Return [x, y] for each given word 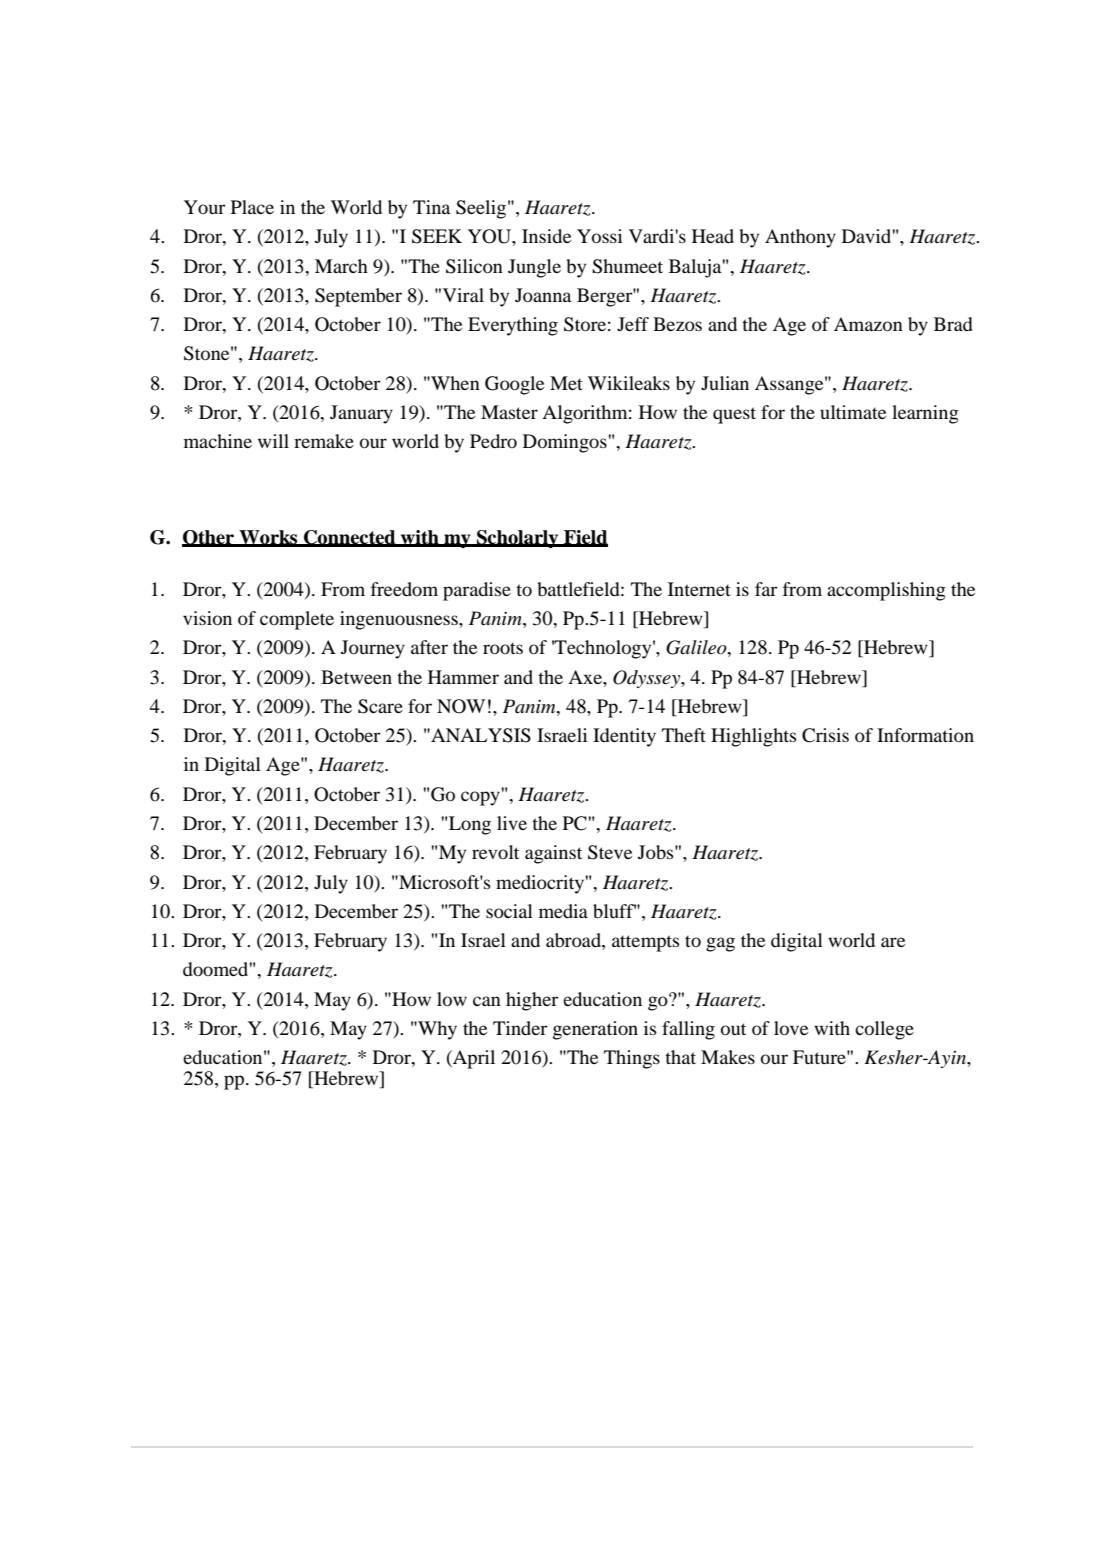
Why [436, 1030]
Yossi [599, 236]
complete [297, 620]
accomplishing [886, 591]
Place [252, 207]
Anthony [800, 238]
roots [503, 648]
